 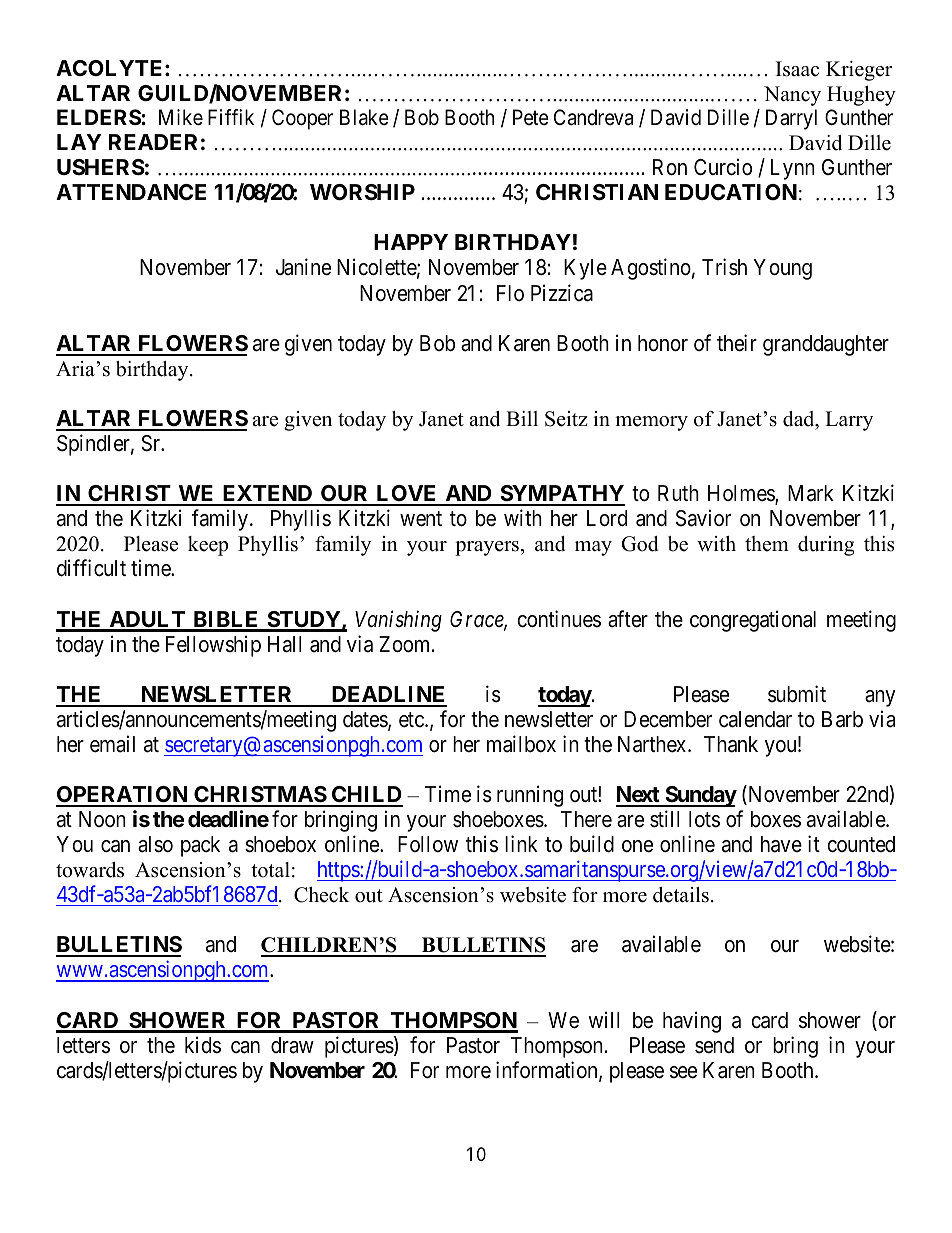 I want to click on information, so click(x=548, y=1071).
